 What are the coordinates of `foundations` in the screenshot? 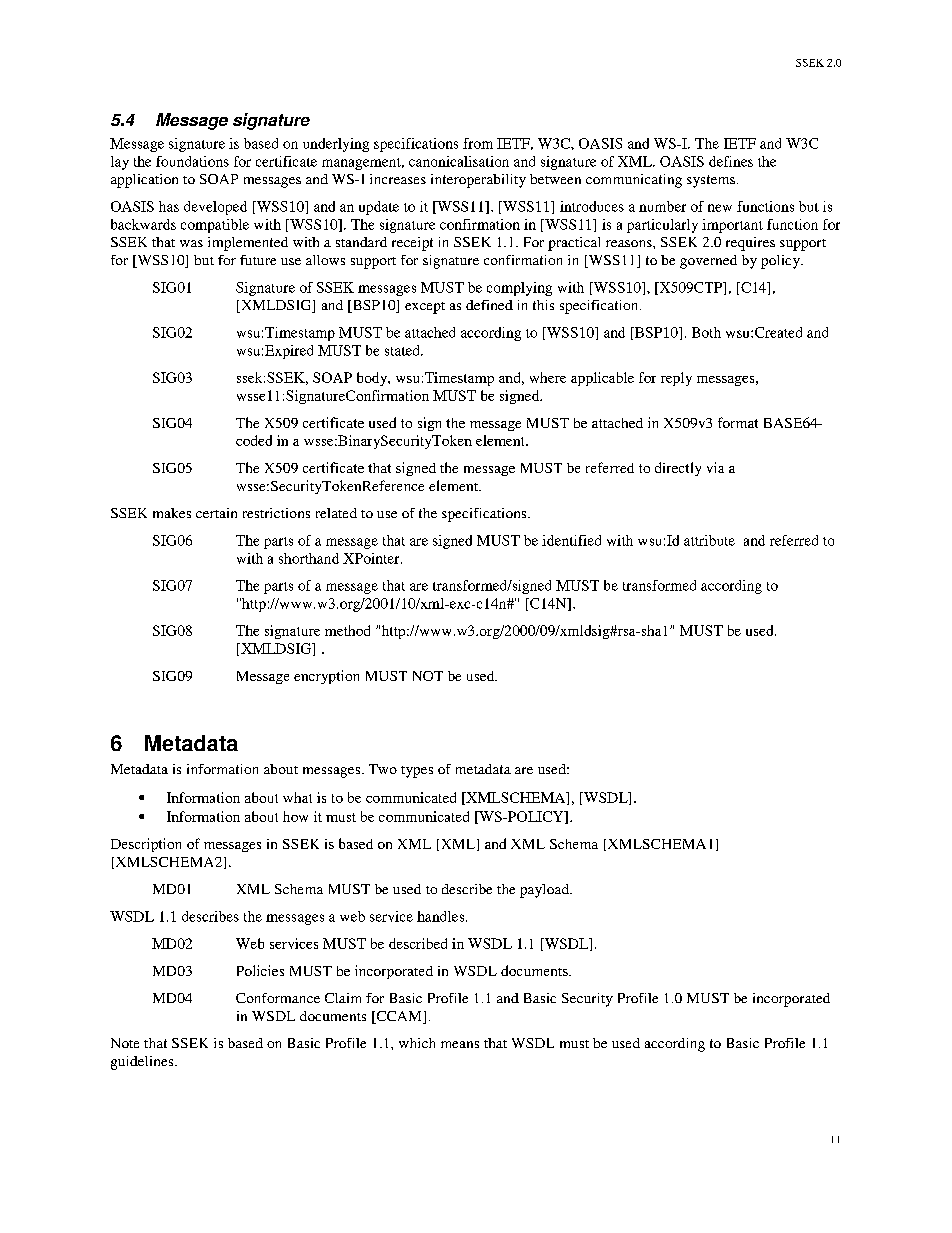 It's located at (192, 161).
